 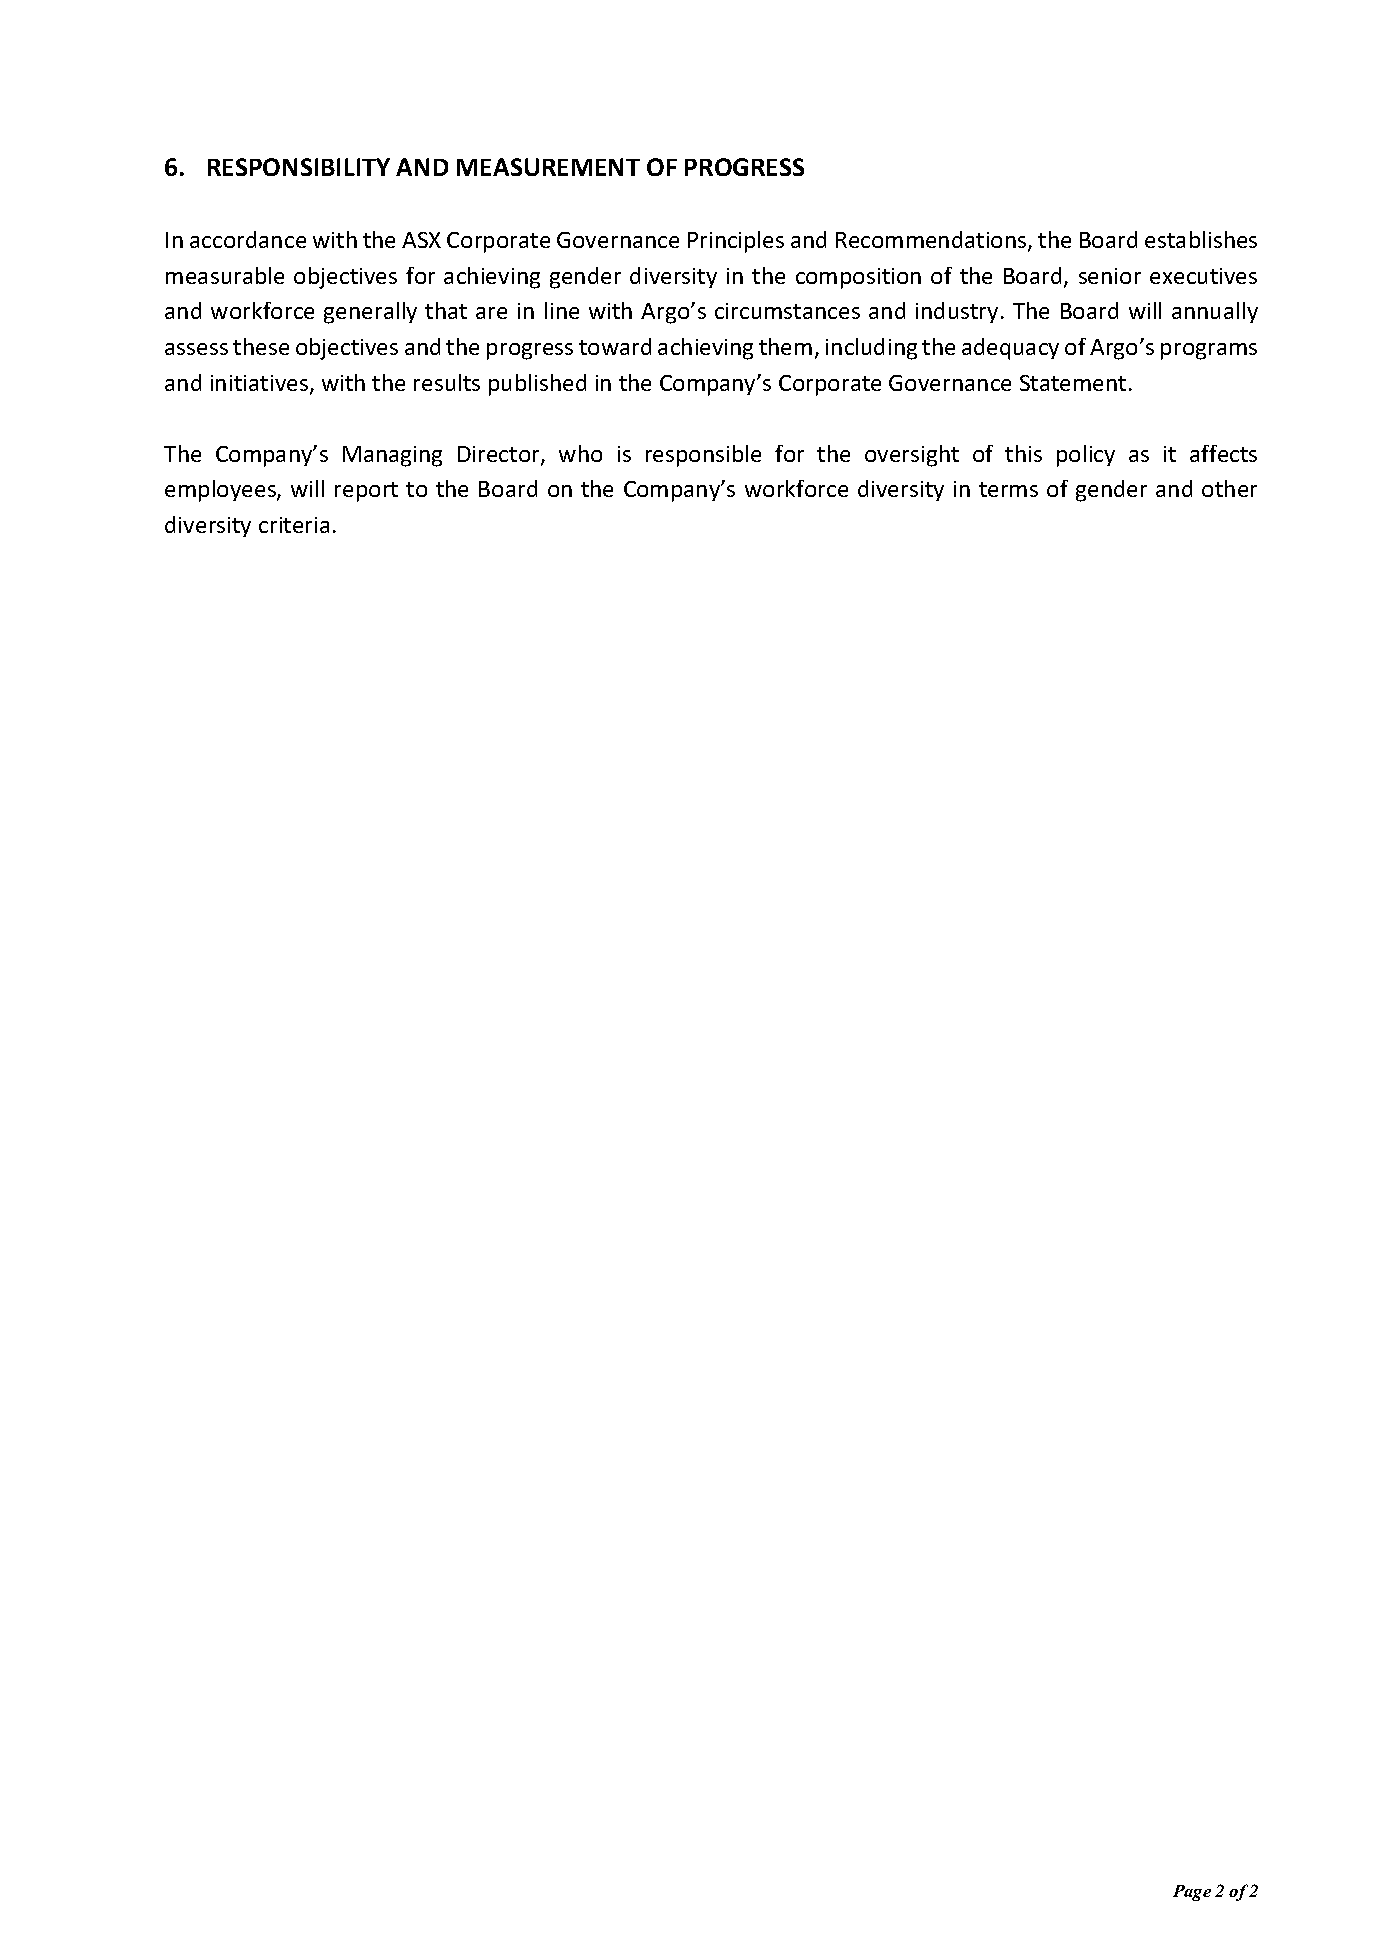 I want to click on Page, so click(x=1192, y=1893).
